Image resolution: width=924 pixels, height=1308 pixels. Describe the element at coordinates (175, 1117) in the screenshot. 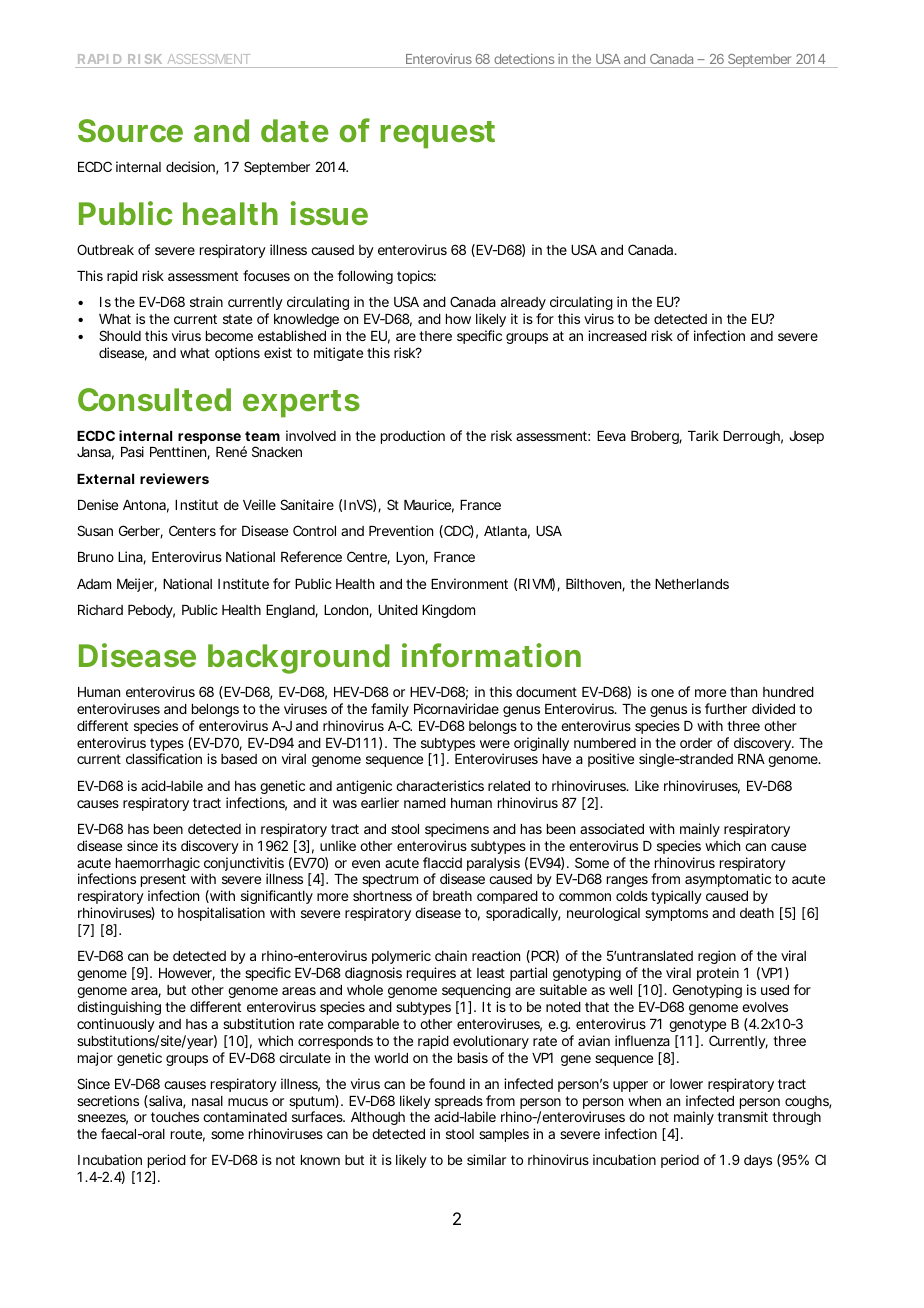

I see `touches` at that location.
